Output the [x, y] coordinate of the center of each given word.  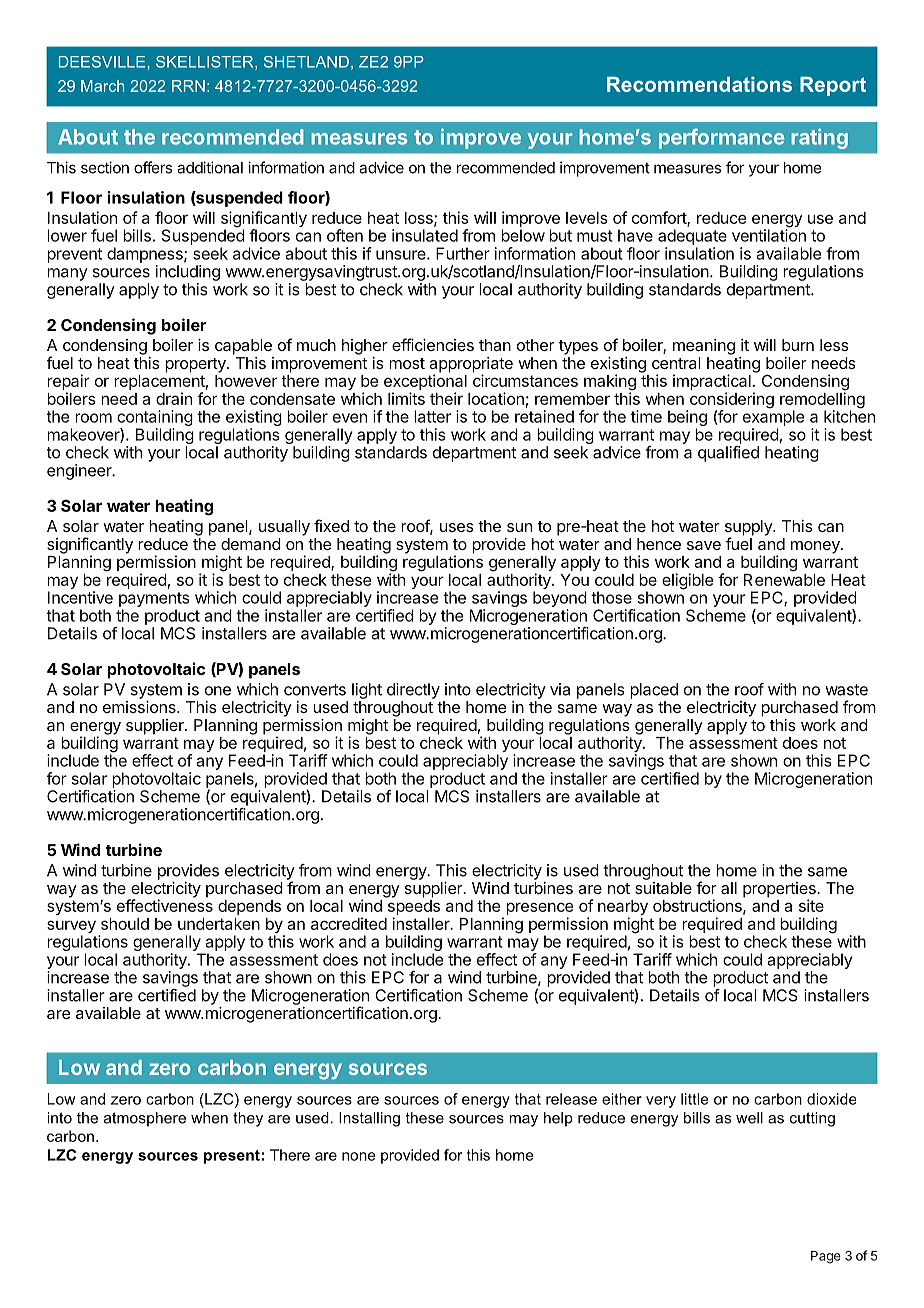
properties [780, 891]
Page [826, 1257]
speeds [414, 909]
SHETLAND [306, 62]
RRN [188, 86]
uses [457, 527]
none [359, 1156]
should [125, 924]
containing [155, 419]
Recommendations [699, 84]
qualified [728, 454]
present [233, 1157]
